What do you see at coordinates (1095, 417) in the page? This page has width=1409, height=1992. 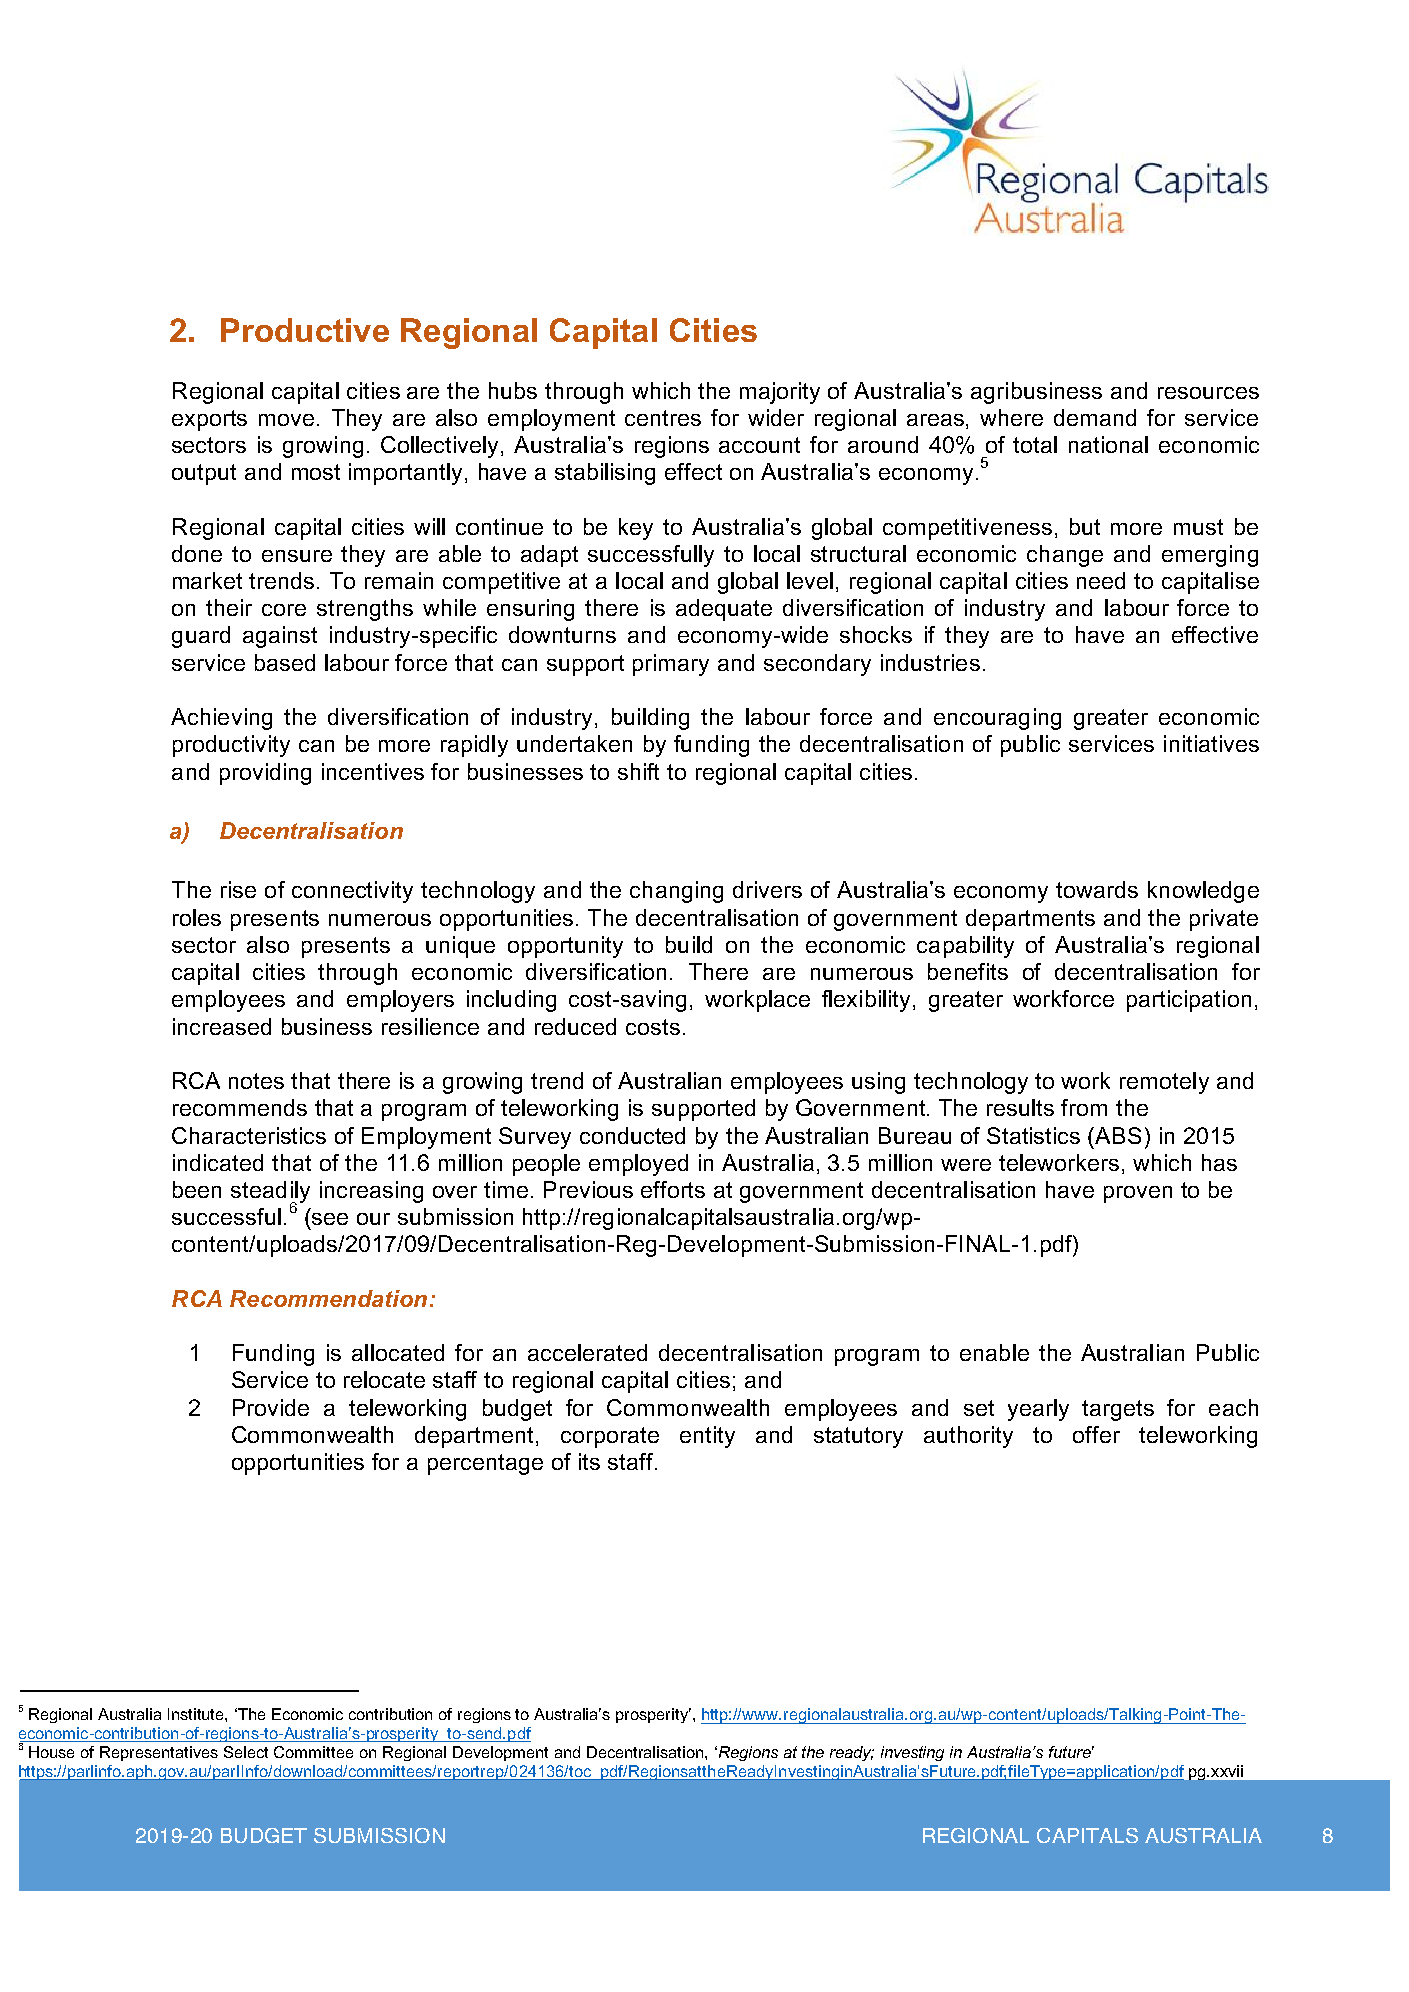 I see `demand` at bounding box center [1095, 417].
